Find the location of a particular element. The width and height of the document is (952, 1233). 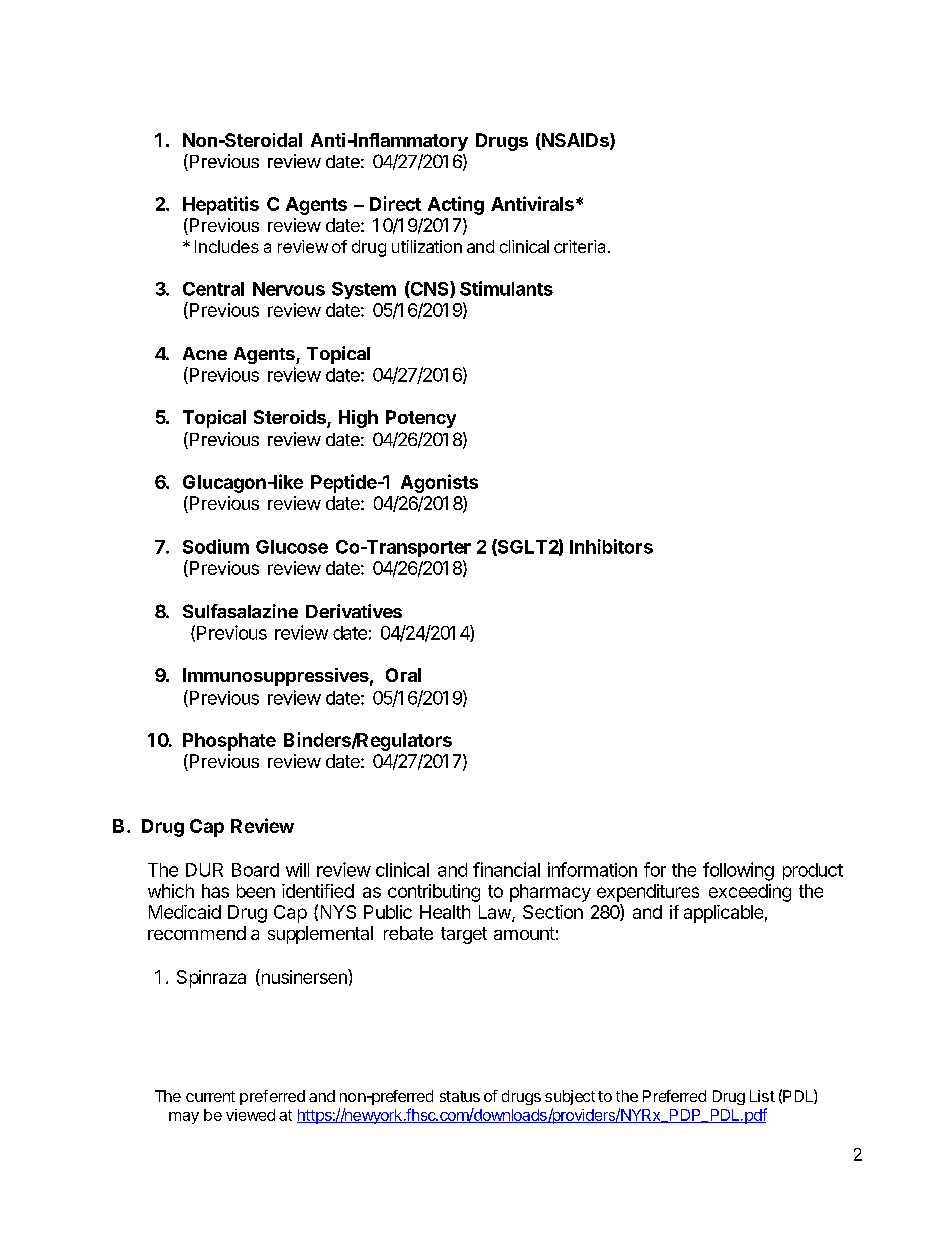

Inhibitors is located at coordinates (611, 546).
